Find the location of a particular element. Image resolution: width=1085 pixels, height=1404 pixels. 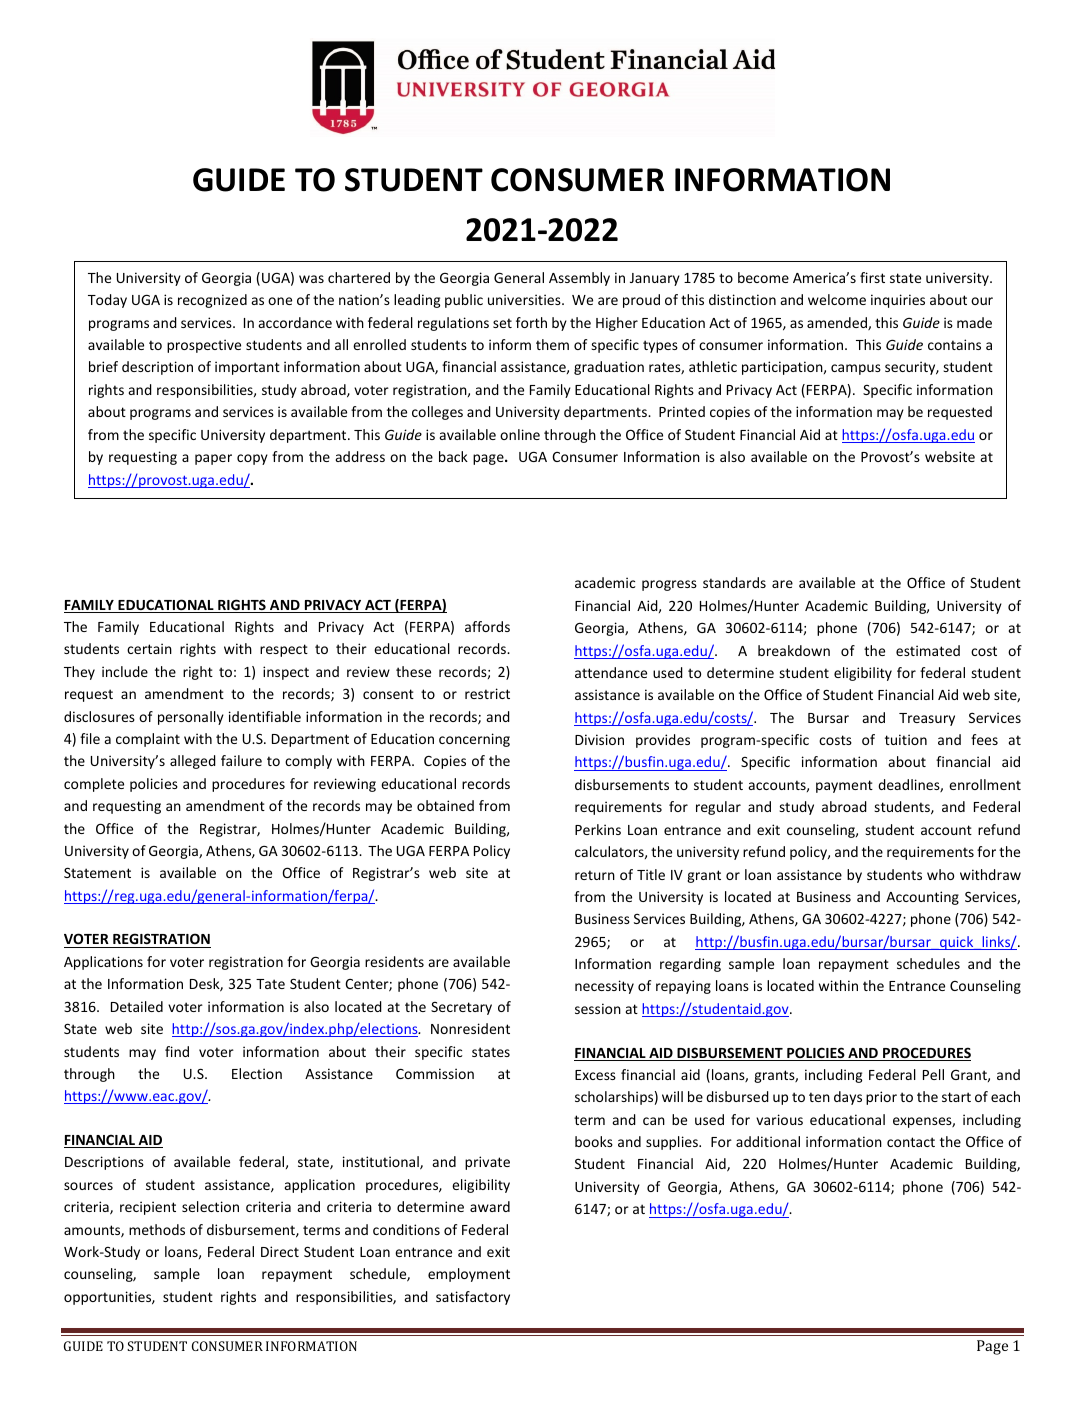

recognized is located at coordinates (212, 301).
